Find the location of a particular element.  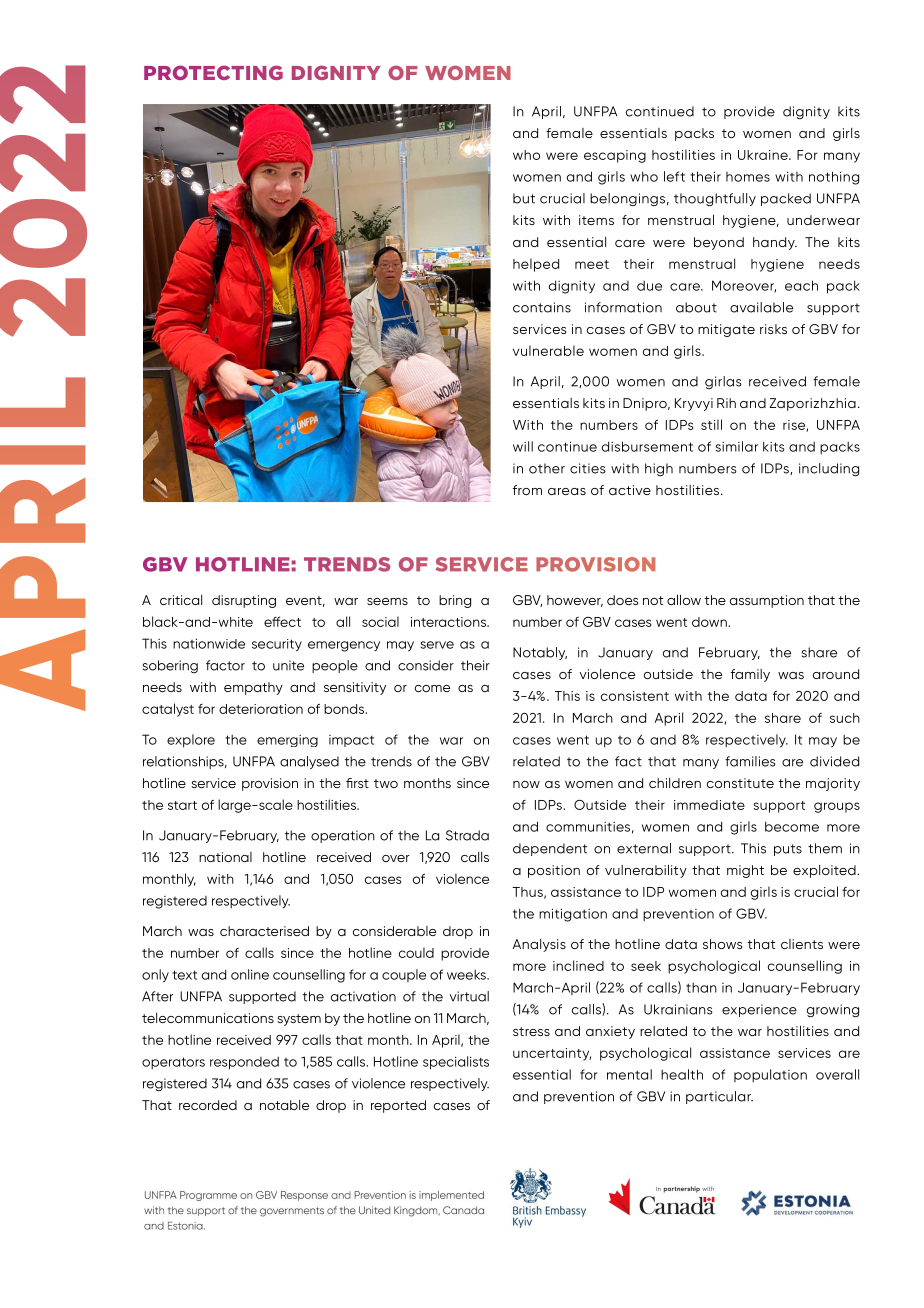

specialists is located at coordinates (456, 1063).
